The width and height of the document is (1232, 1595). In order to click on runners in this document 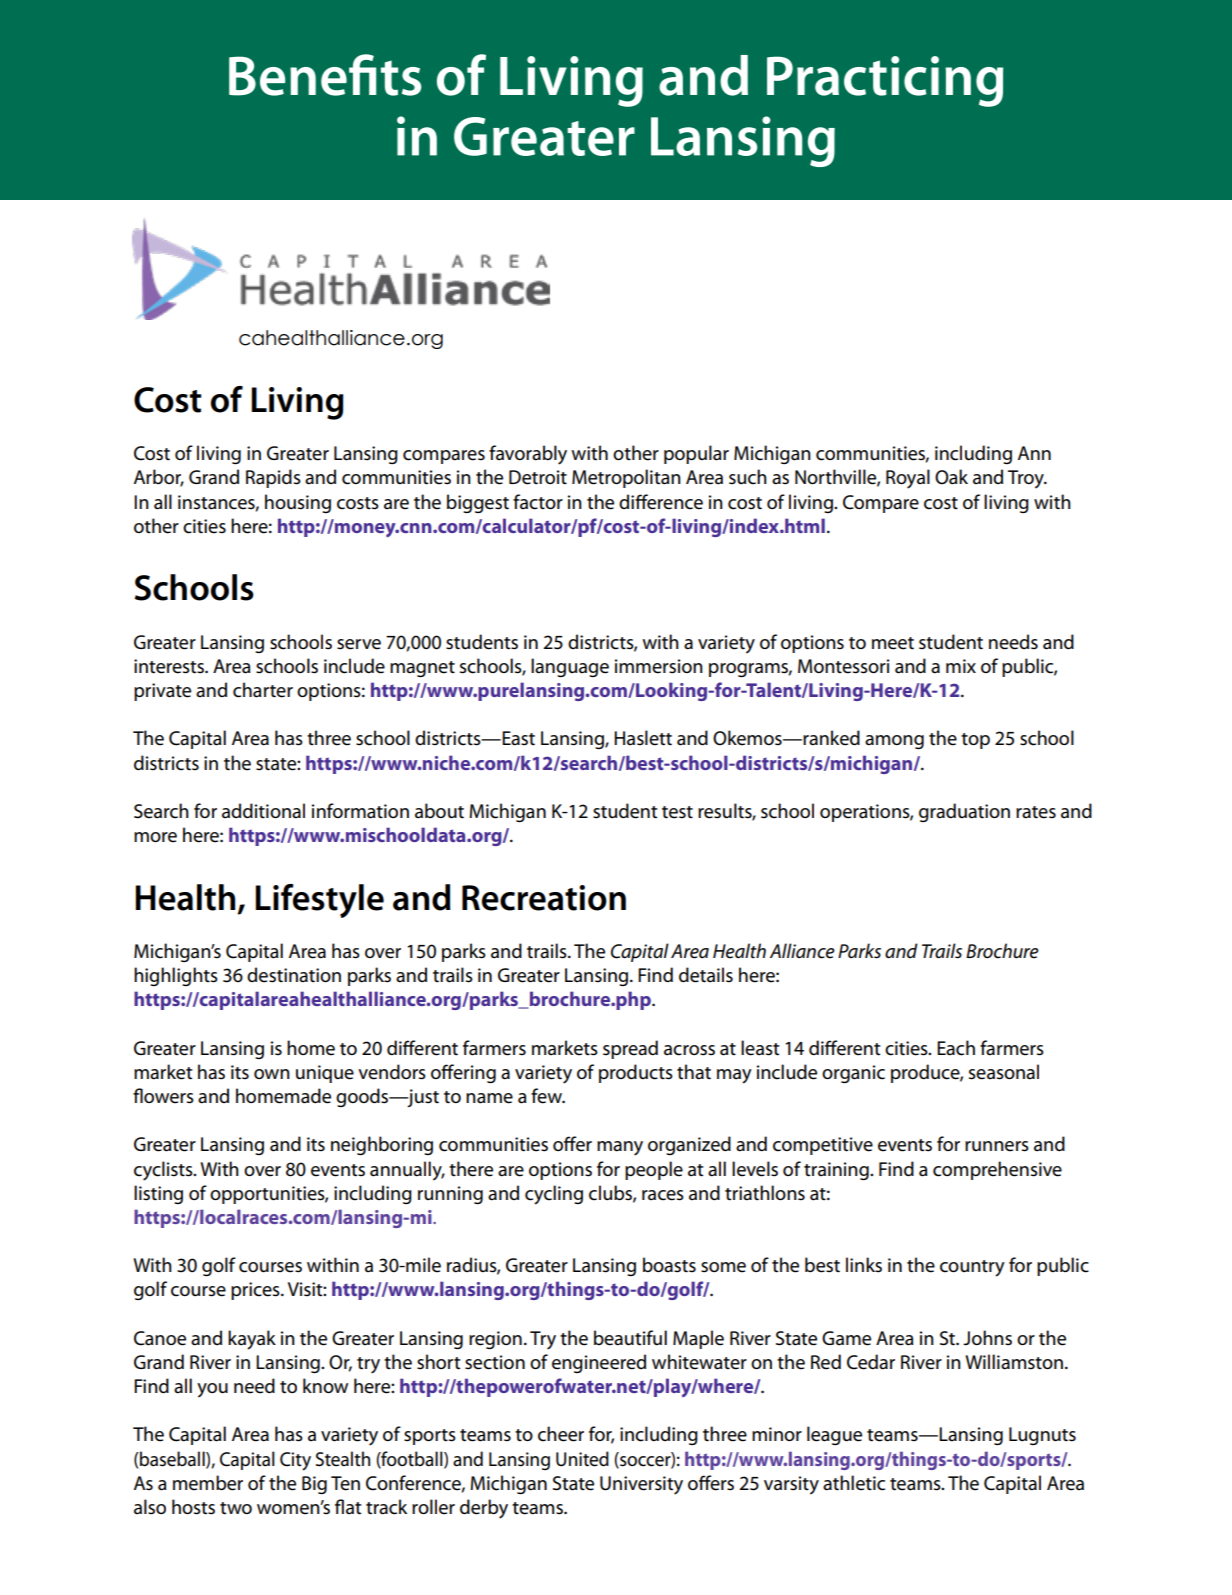, I will do `click(997, 1146)`.
